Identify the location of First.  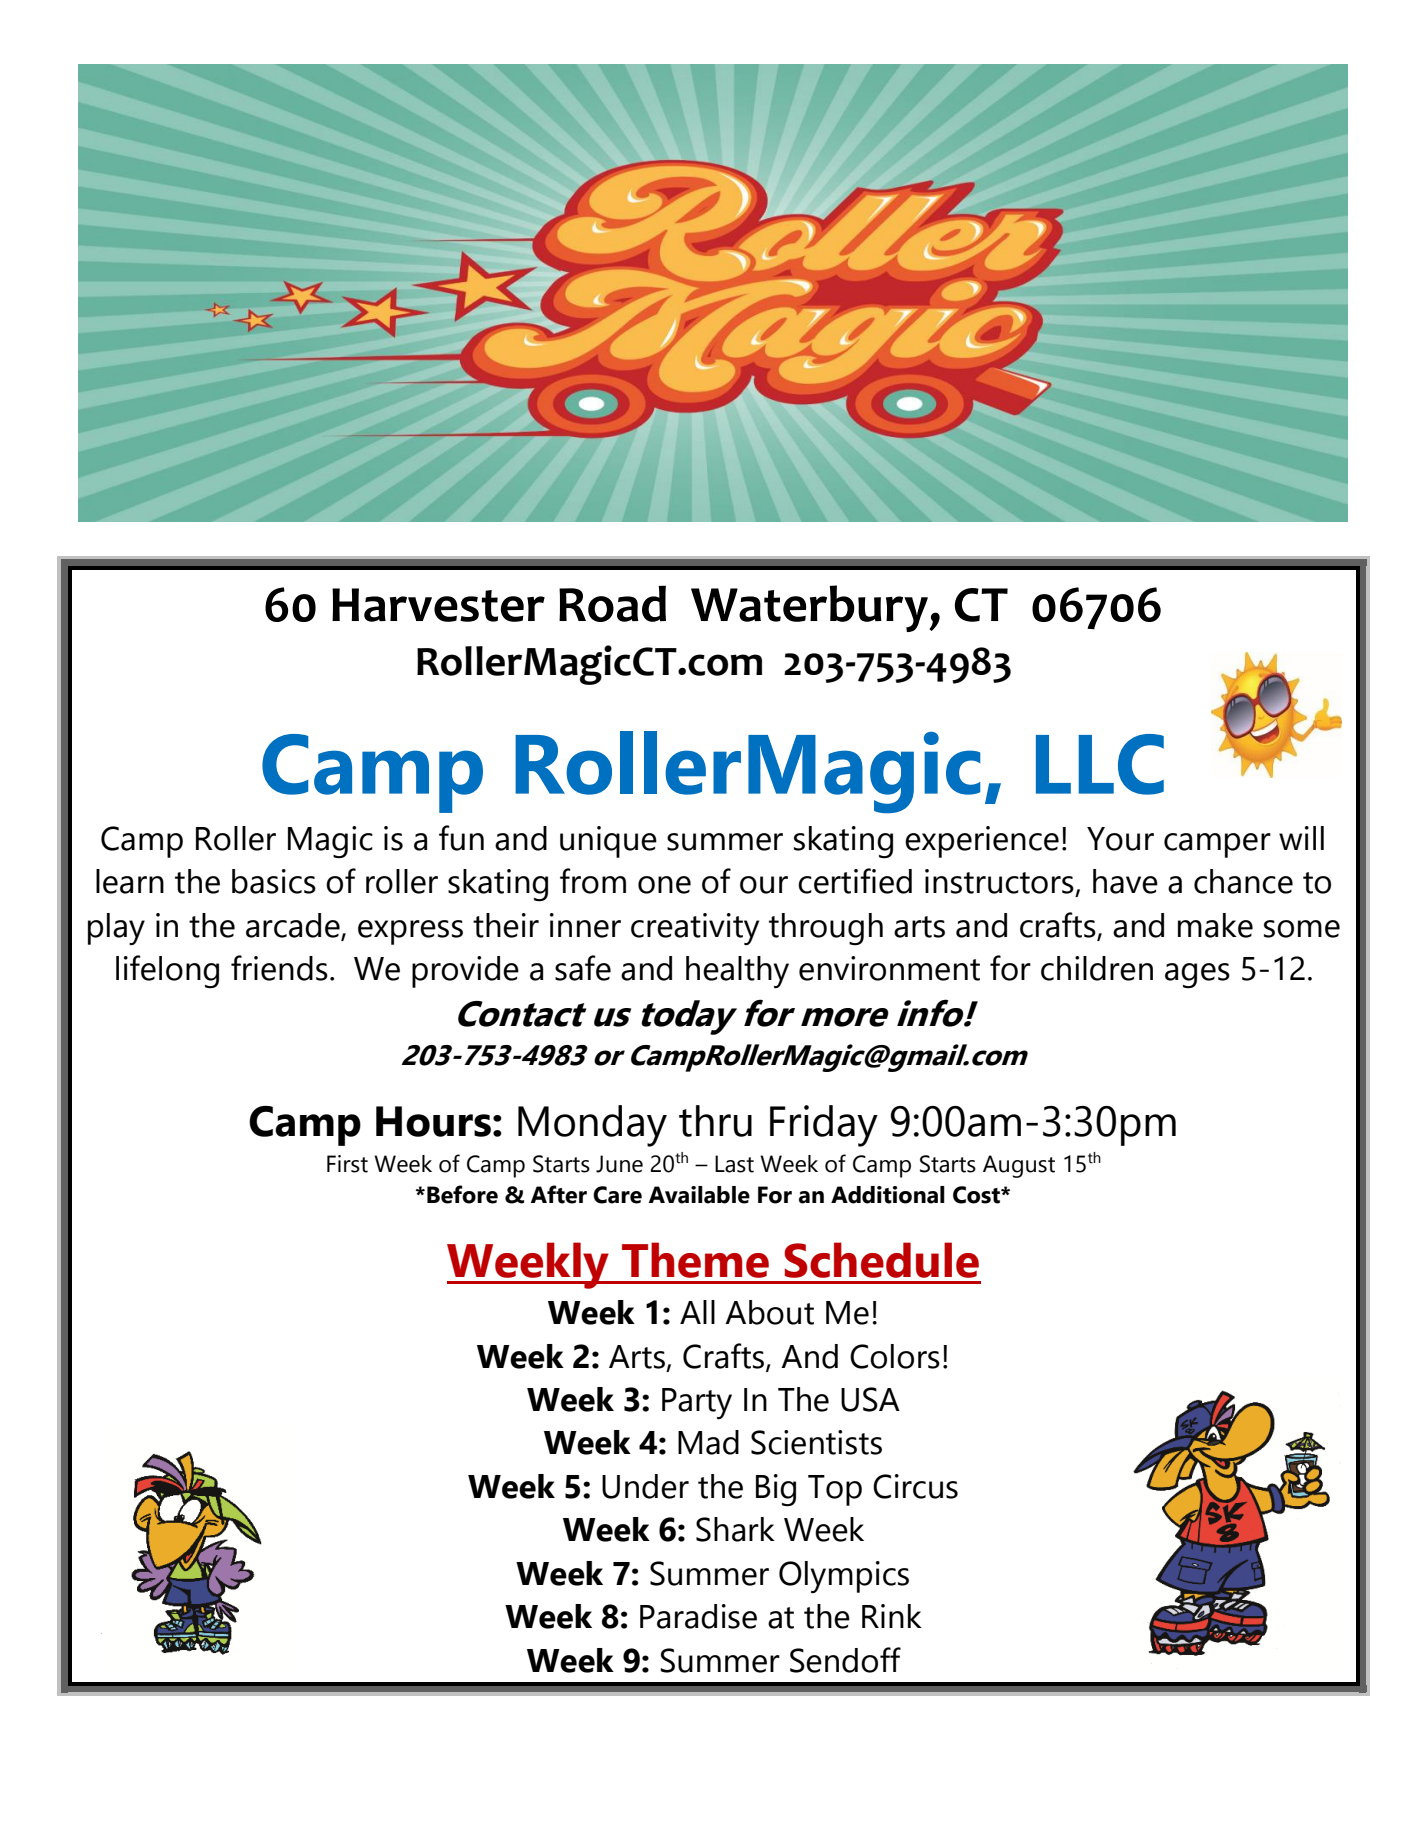
(347, 1164).
